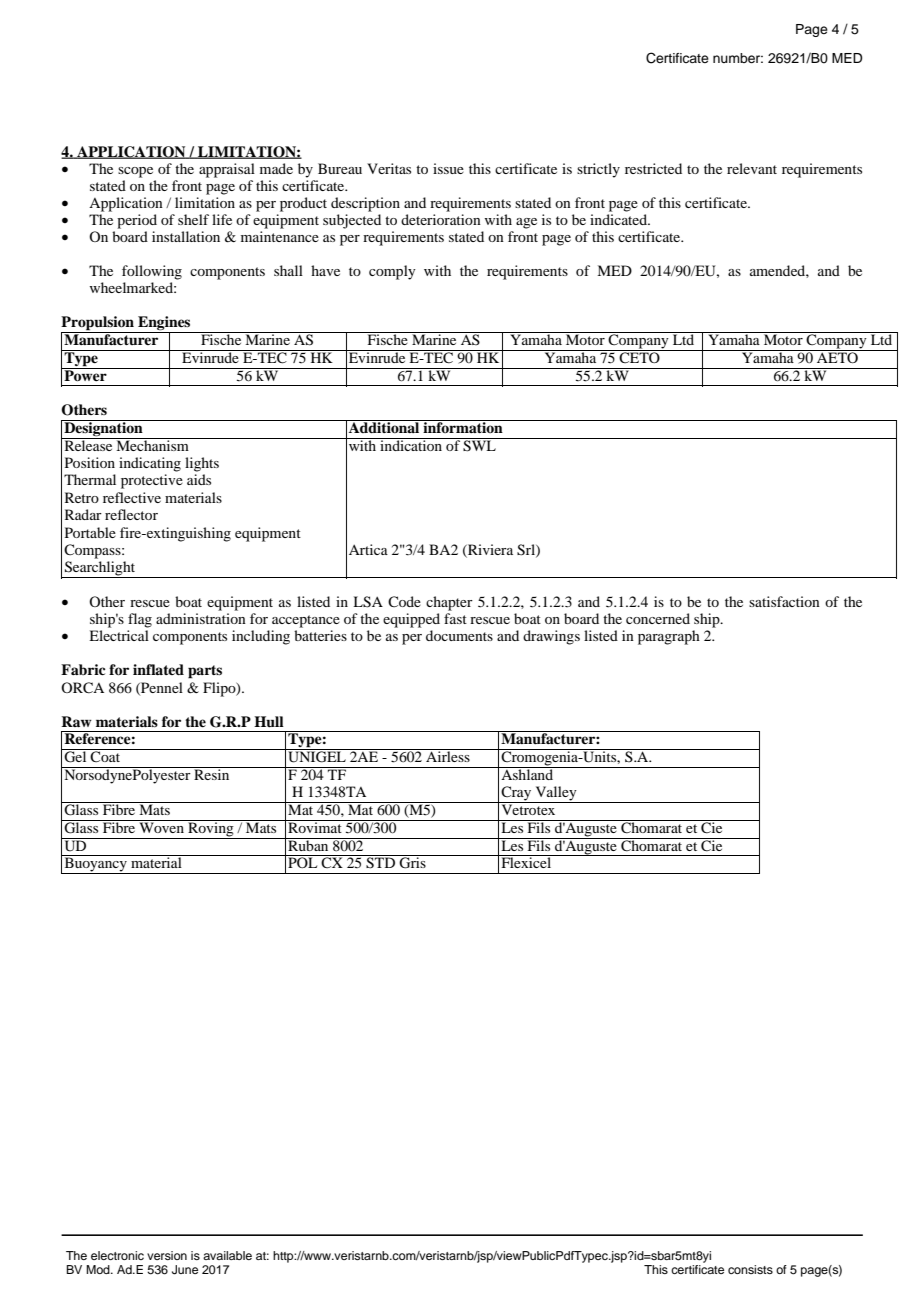 This page has height=1308, width=924. What do you see at coordinates (158, 669) in the page?
I see `inflated` at bounding box center [158, 669].
